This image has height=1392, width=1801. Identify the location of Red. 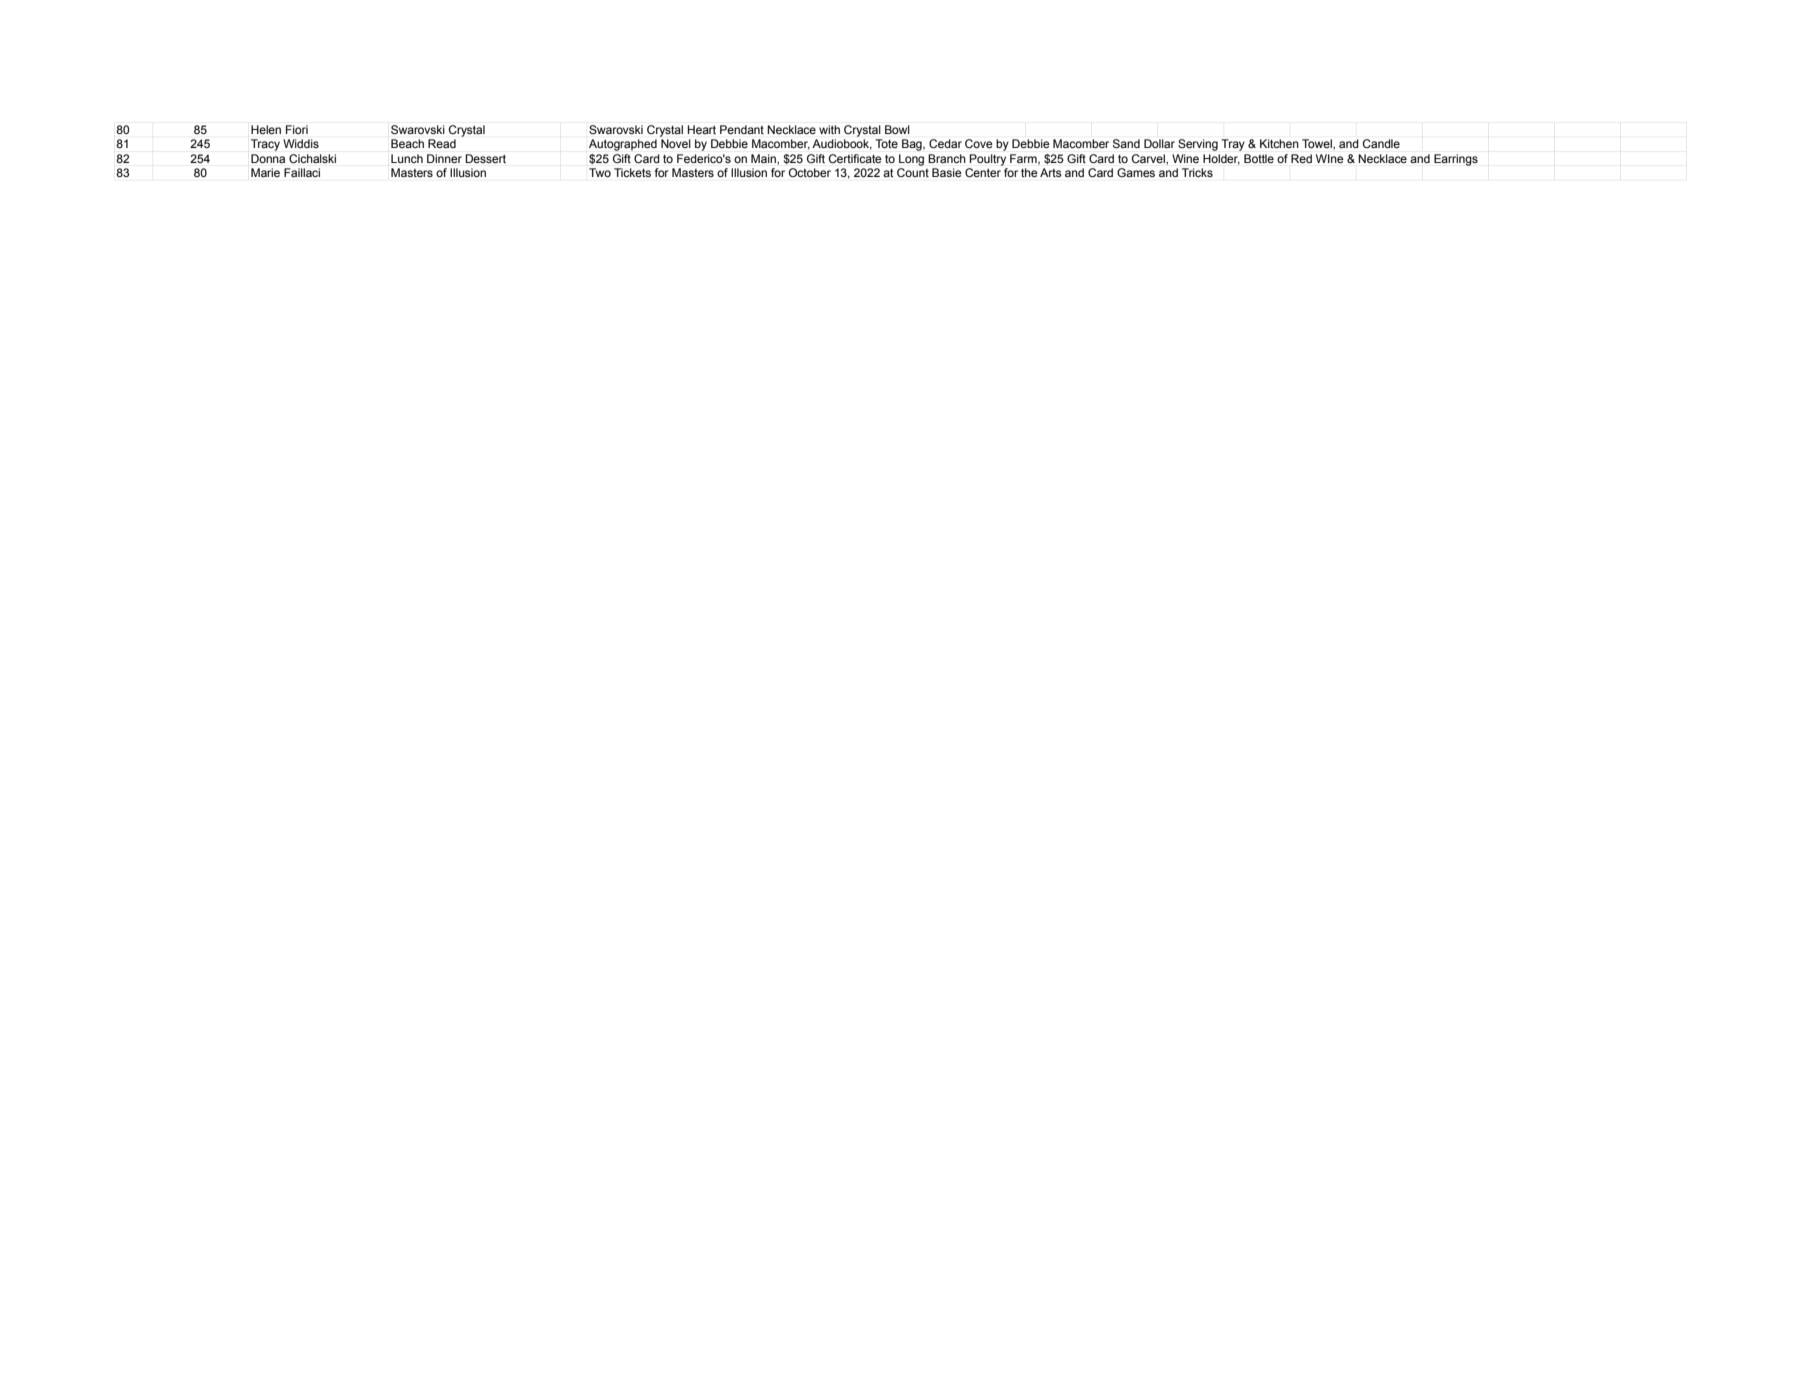
(1301, 158).
